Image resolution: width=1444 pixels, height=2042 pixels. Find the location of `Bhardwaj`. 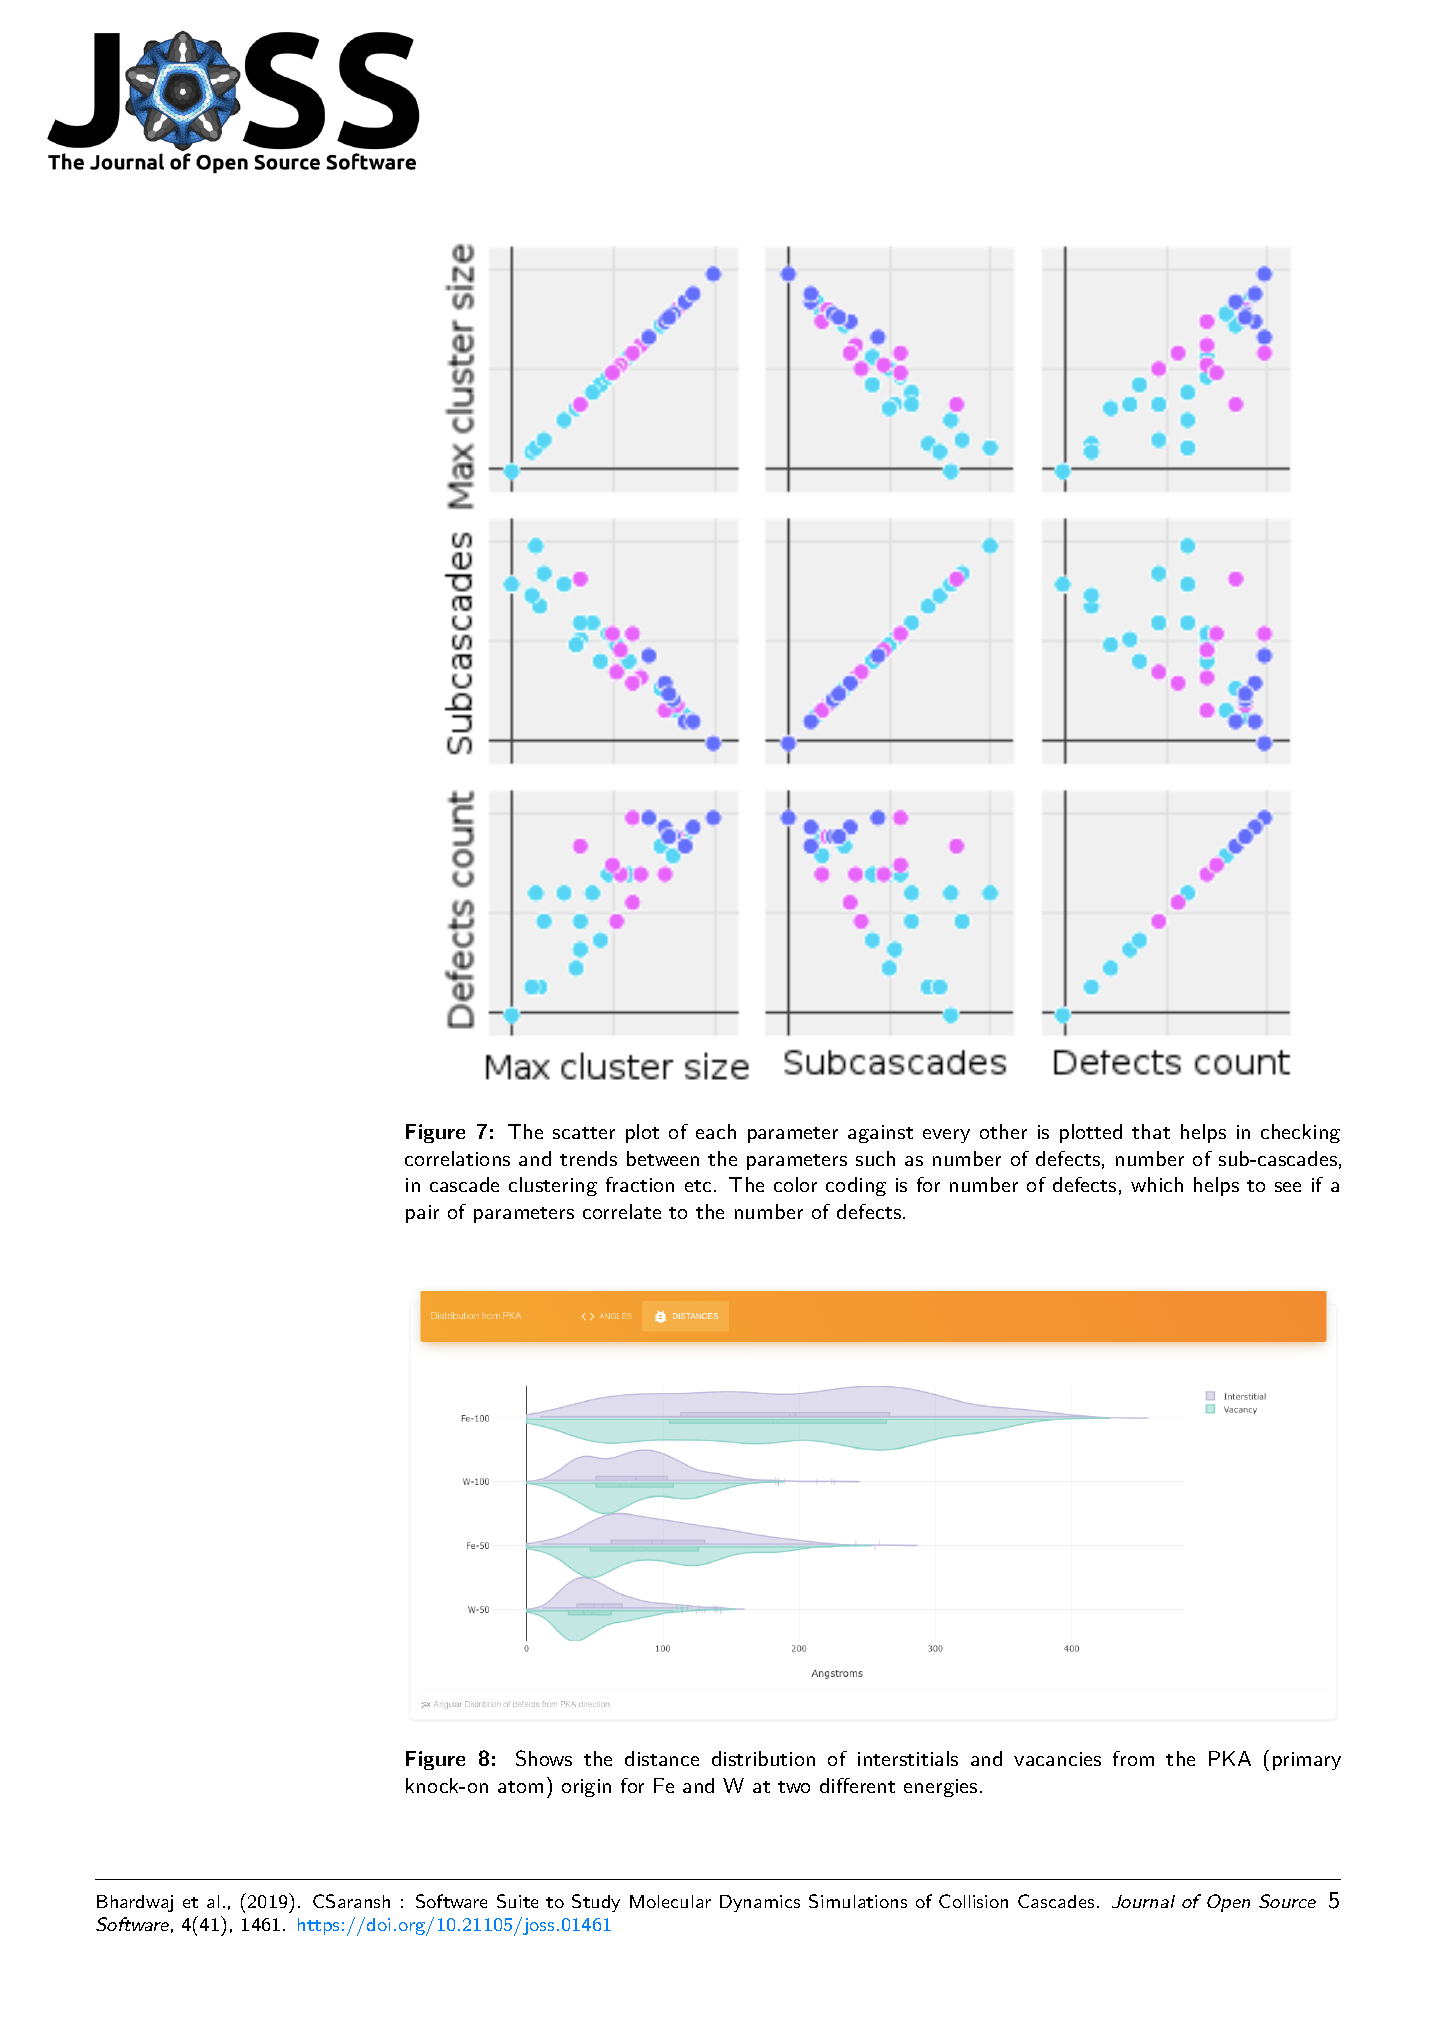

Bhardwaj is located at coordinates (135, 1903).
